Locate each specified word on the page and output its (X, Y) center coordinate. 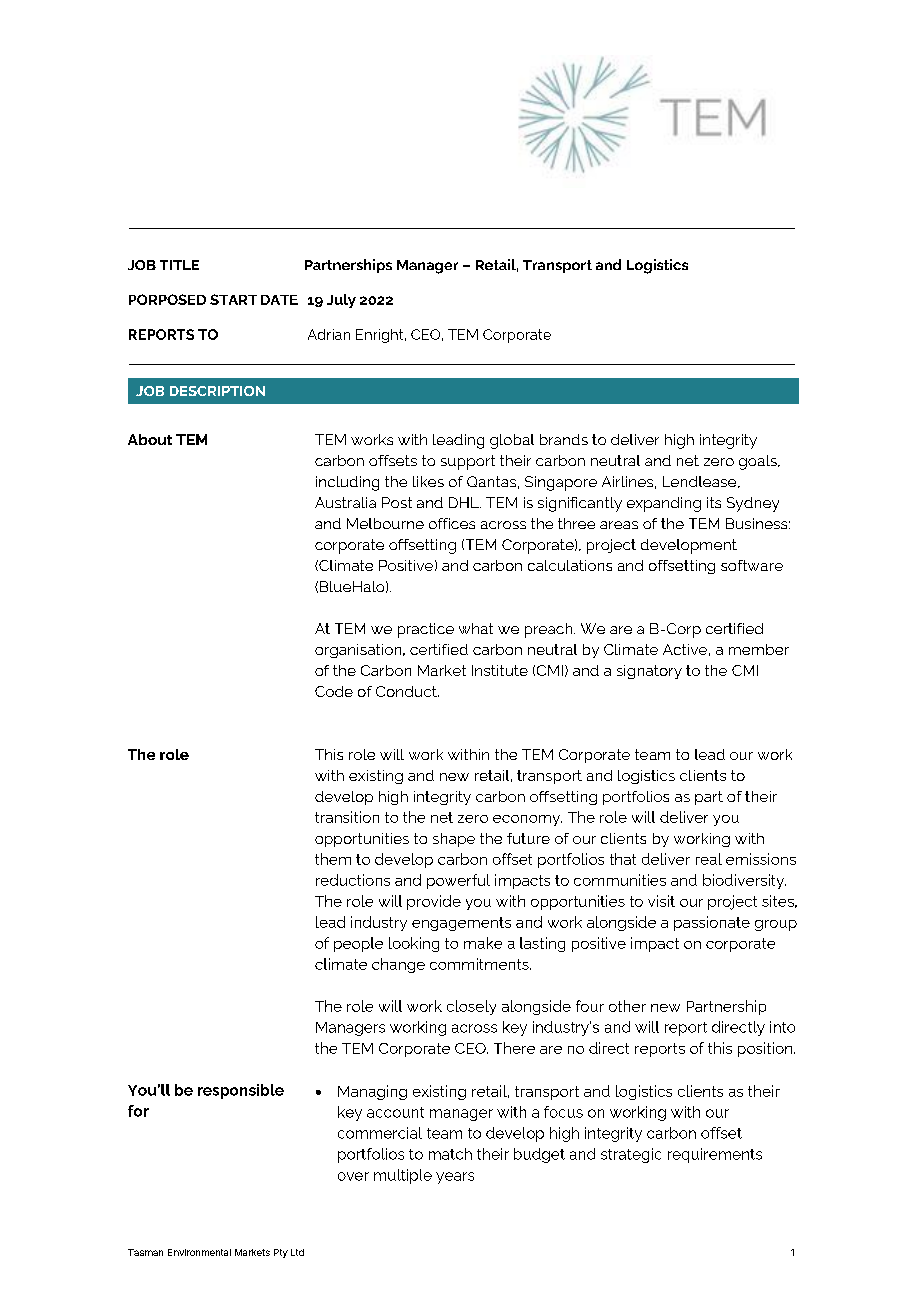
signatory (649, 672)
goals (759, 462)
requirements (715, 1155)
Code (334, 691)
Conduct (407, 691)
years (455, 1178)
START (233, 299)
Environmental (199, 1252)
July (341, 301)
